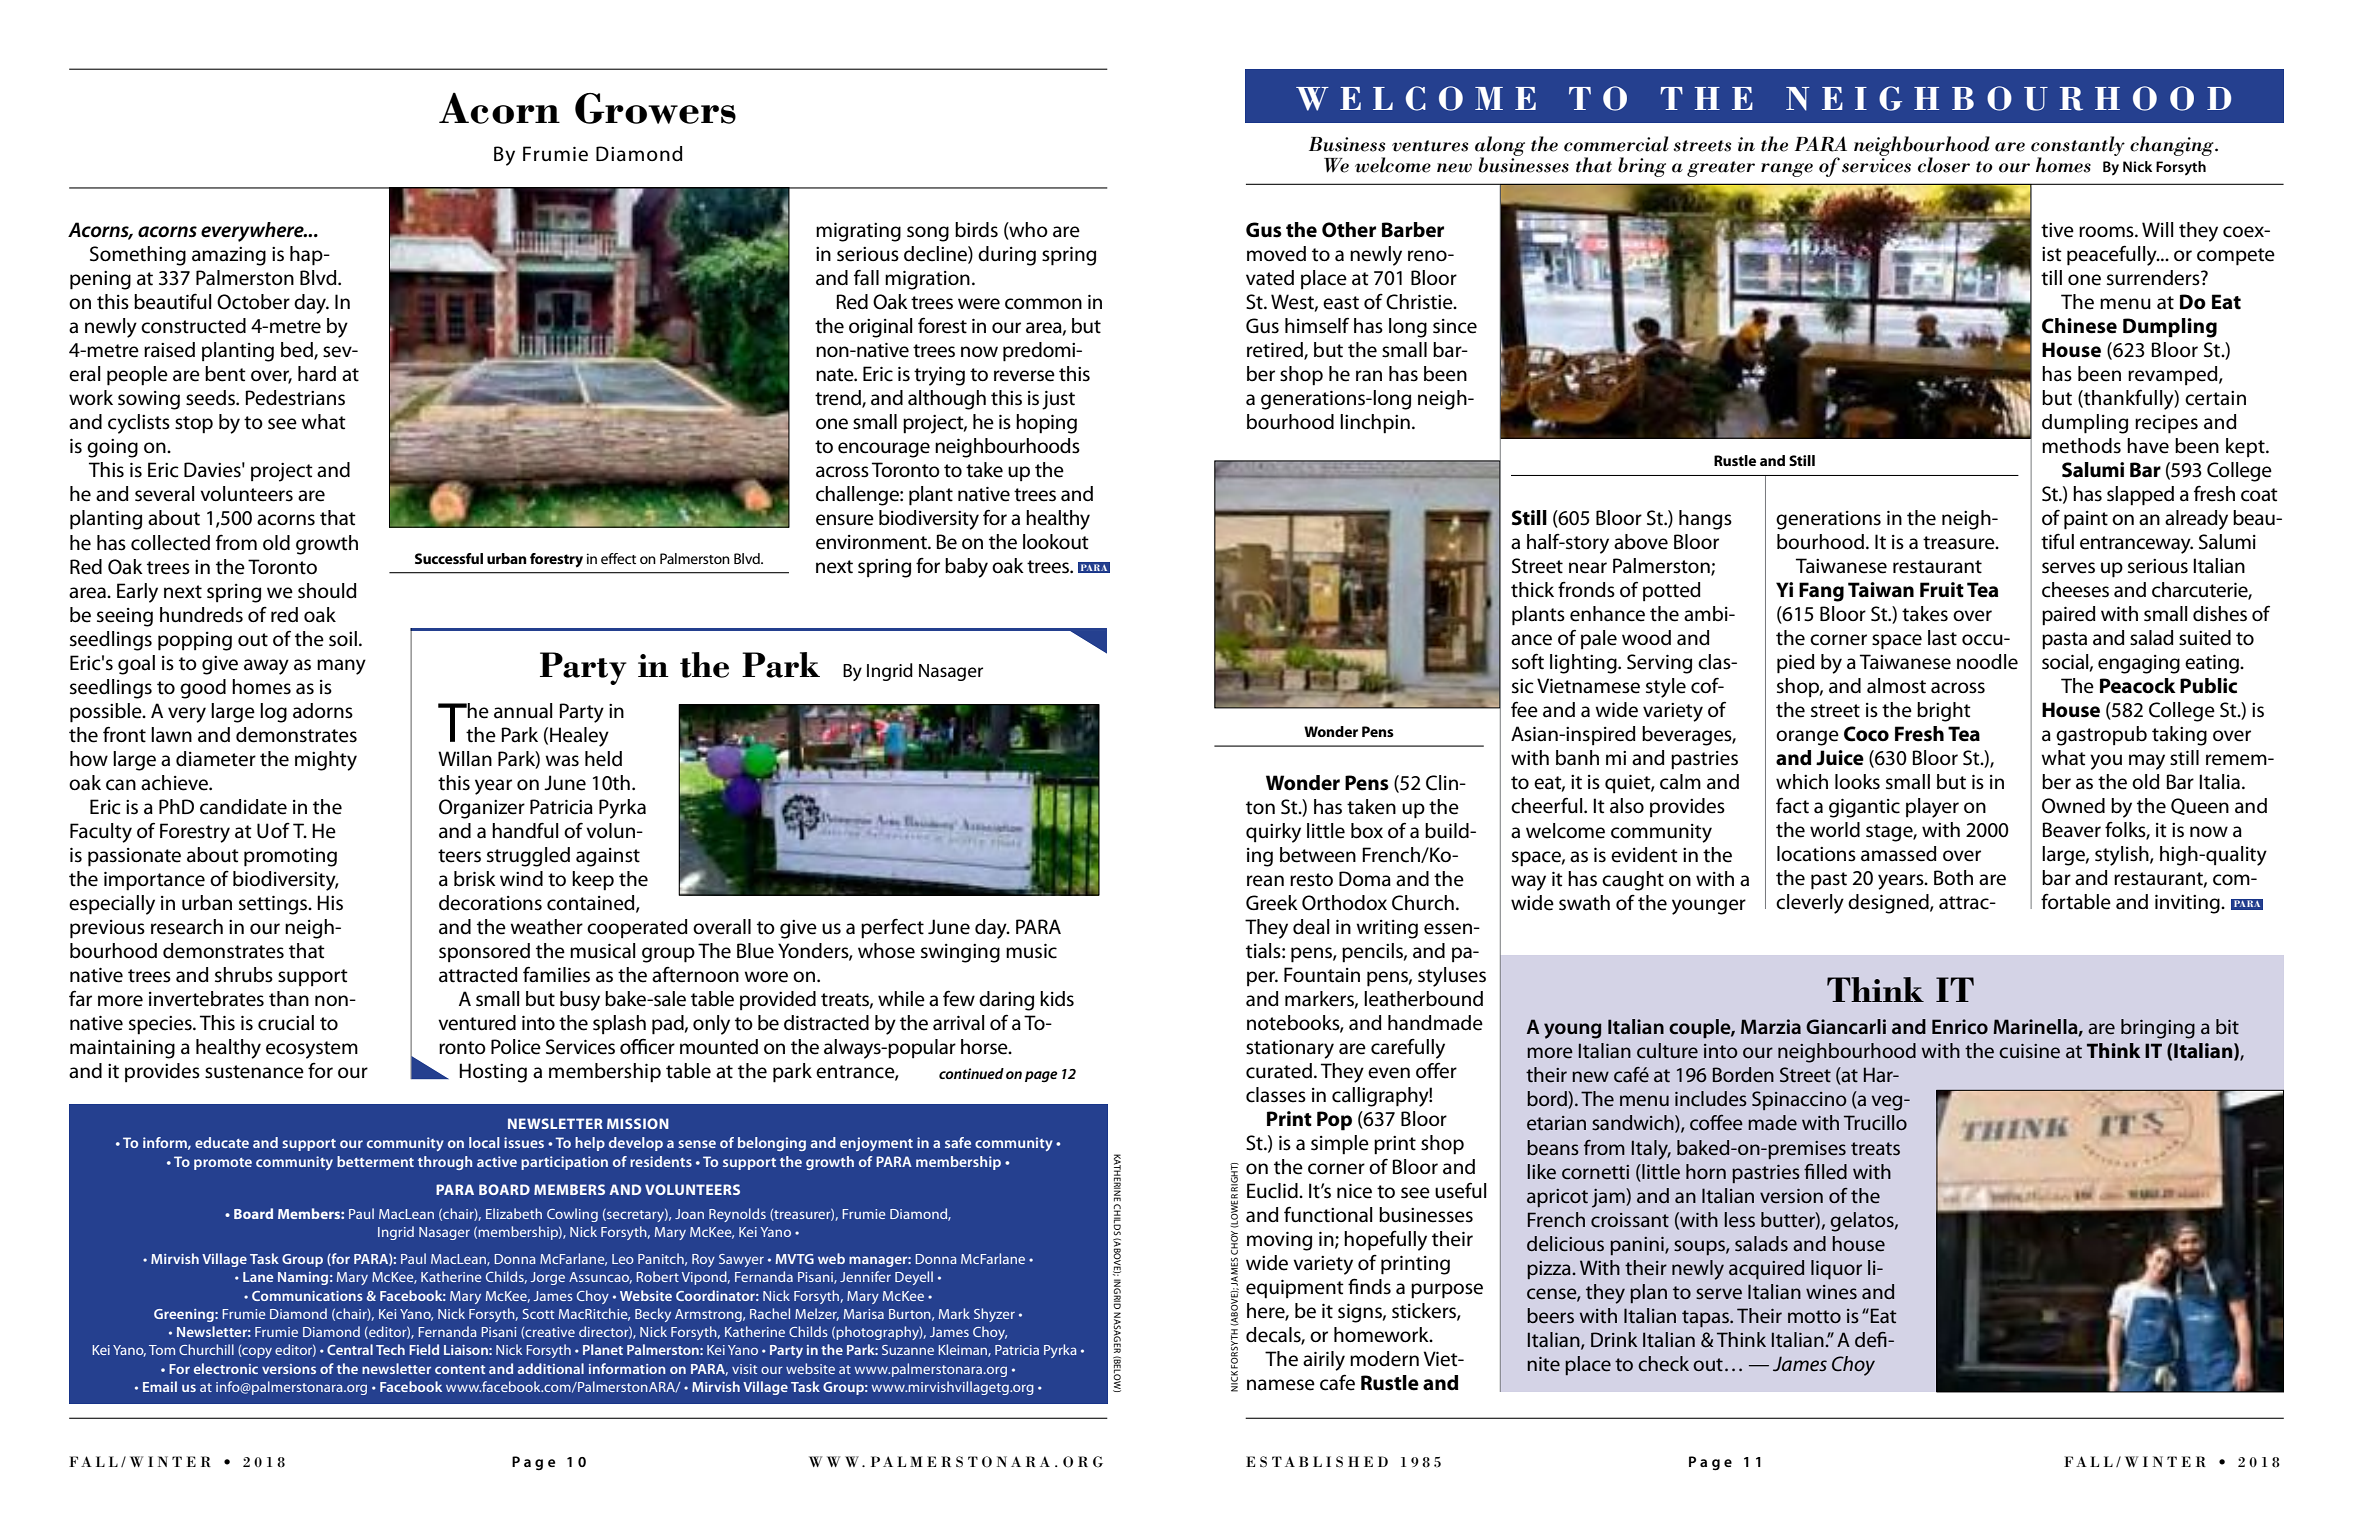 This page has width=2353, height=1522. I want to click on support, so click(313, 977).
